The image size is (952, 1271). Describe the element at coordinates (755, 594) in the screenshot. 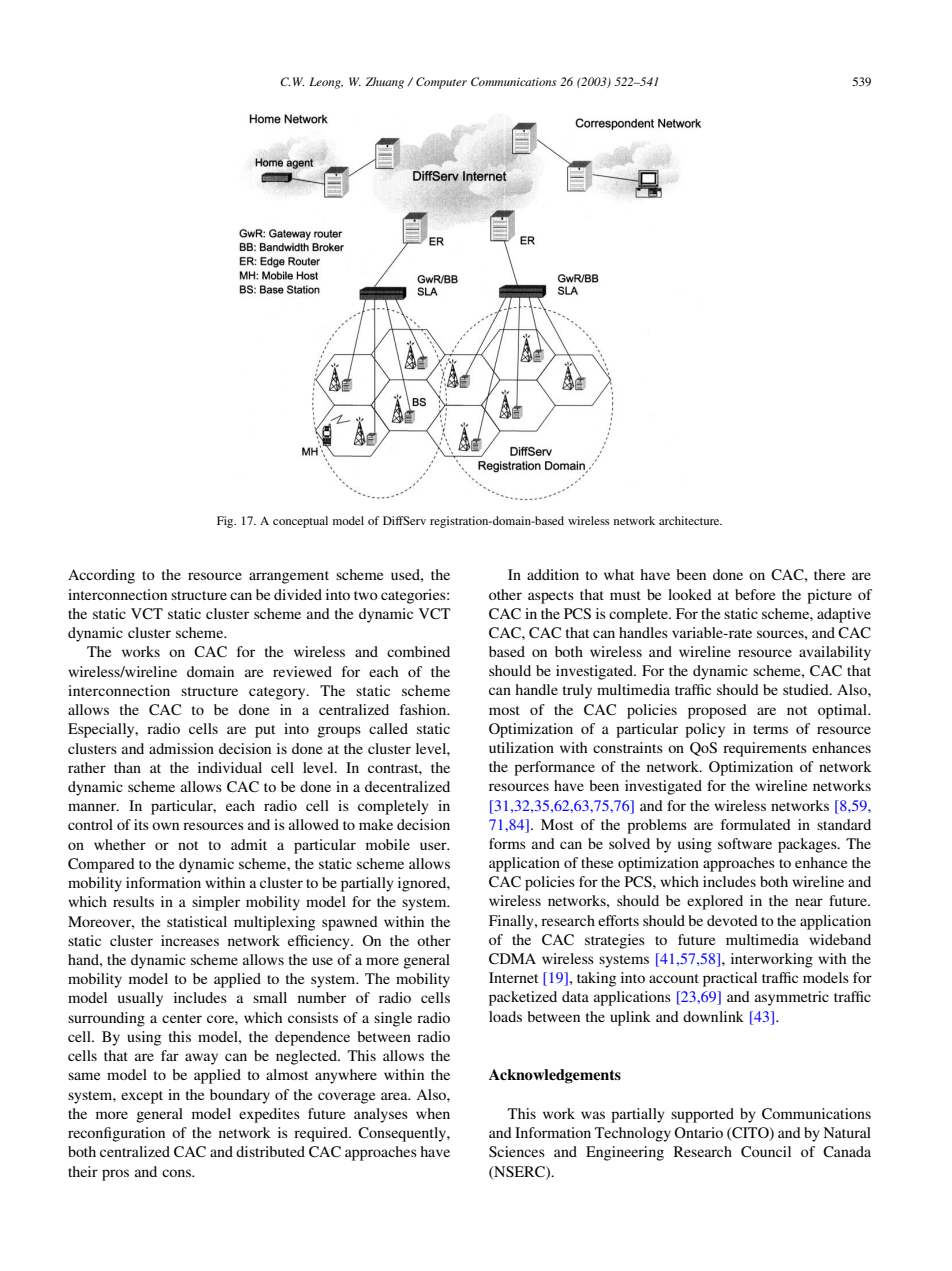

I see `before` at that location.
